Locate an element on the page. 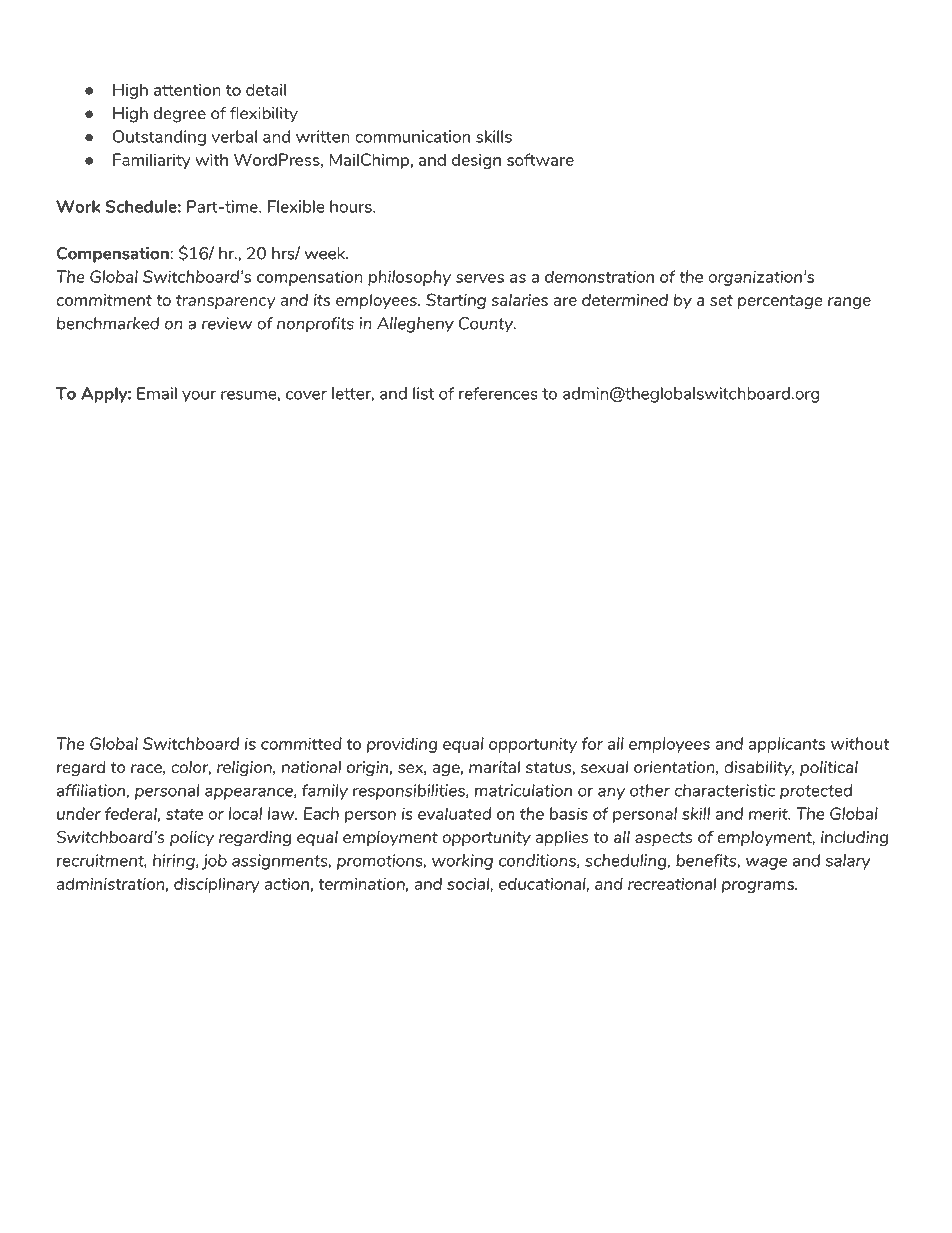 The width and height of the image is (952, 1233). wage is located at coordinates (766, 863).
